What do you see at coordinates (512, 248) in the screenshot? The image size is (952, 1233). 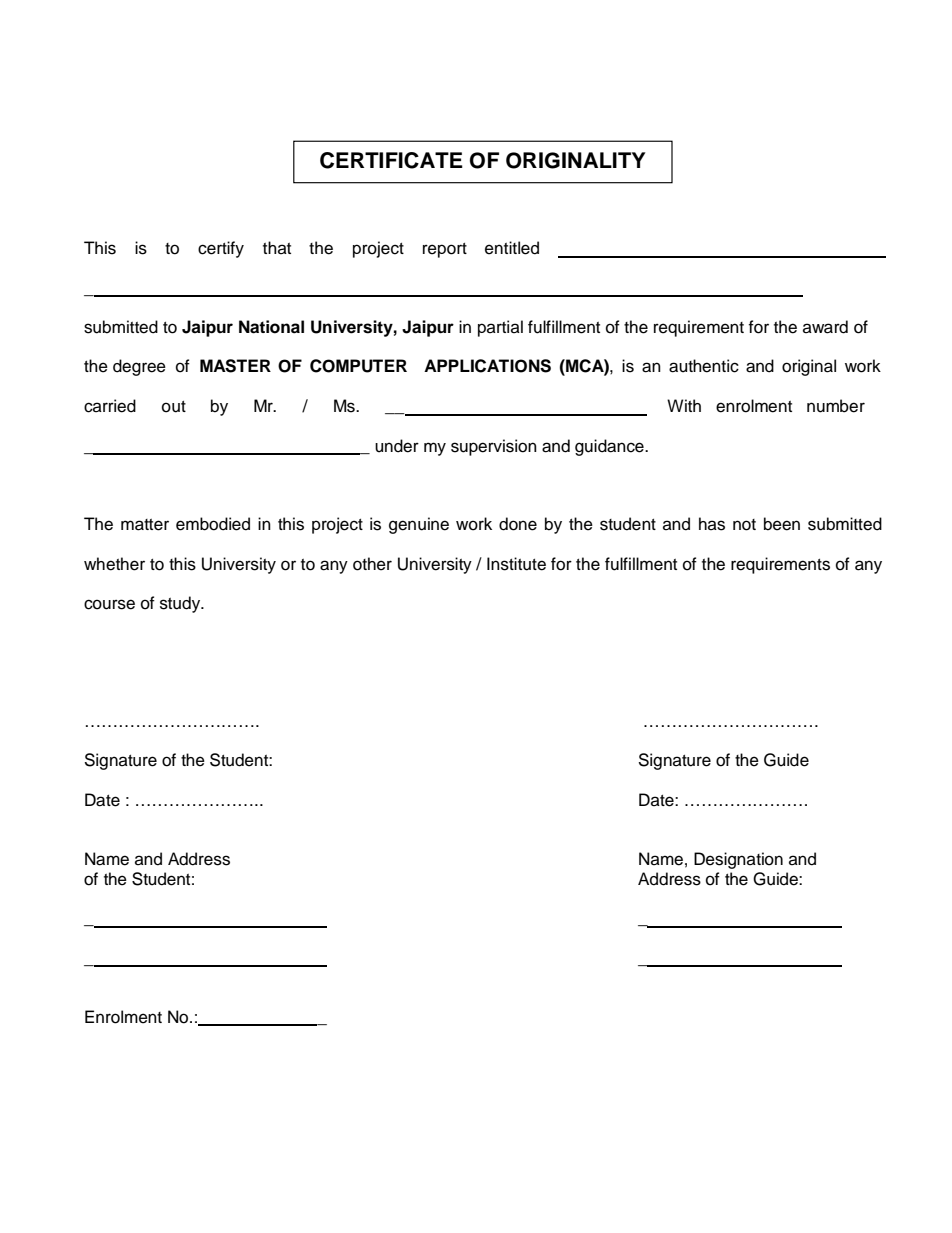 I see `entitled` at bounding box center [512, 248].
